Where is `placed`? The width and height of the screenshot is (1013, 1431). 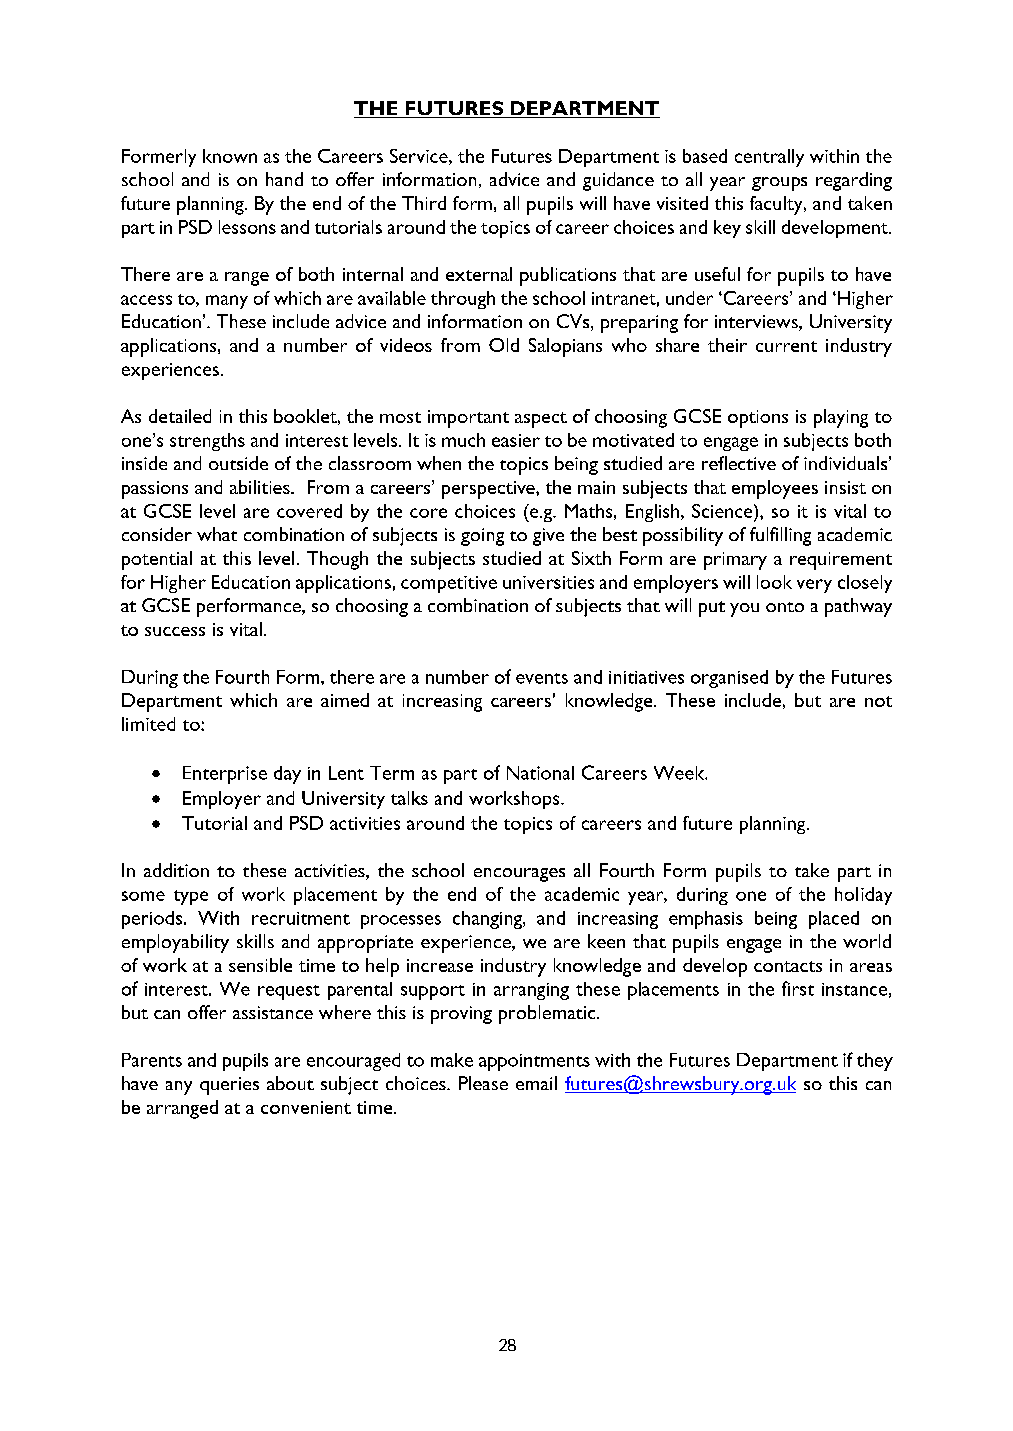 placed is located at coordinates (834, 920).
